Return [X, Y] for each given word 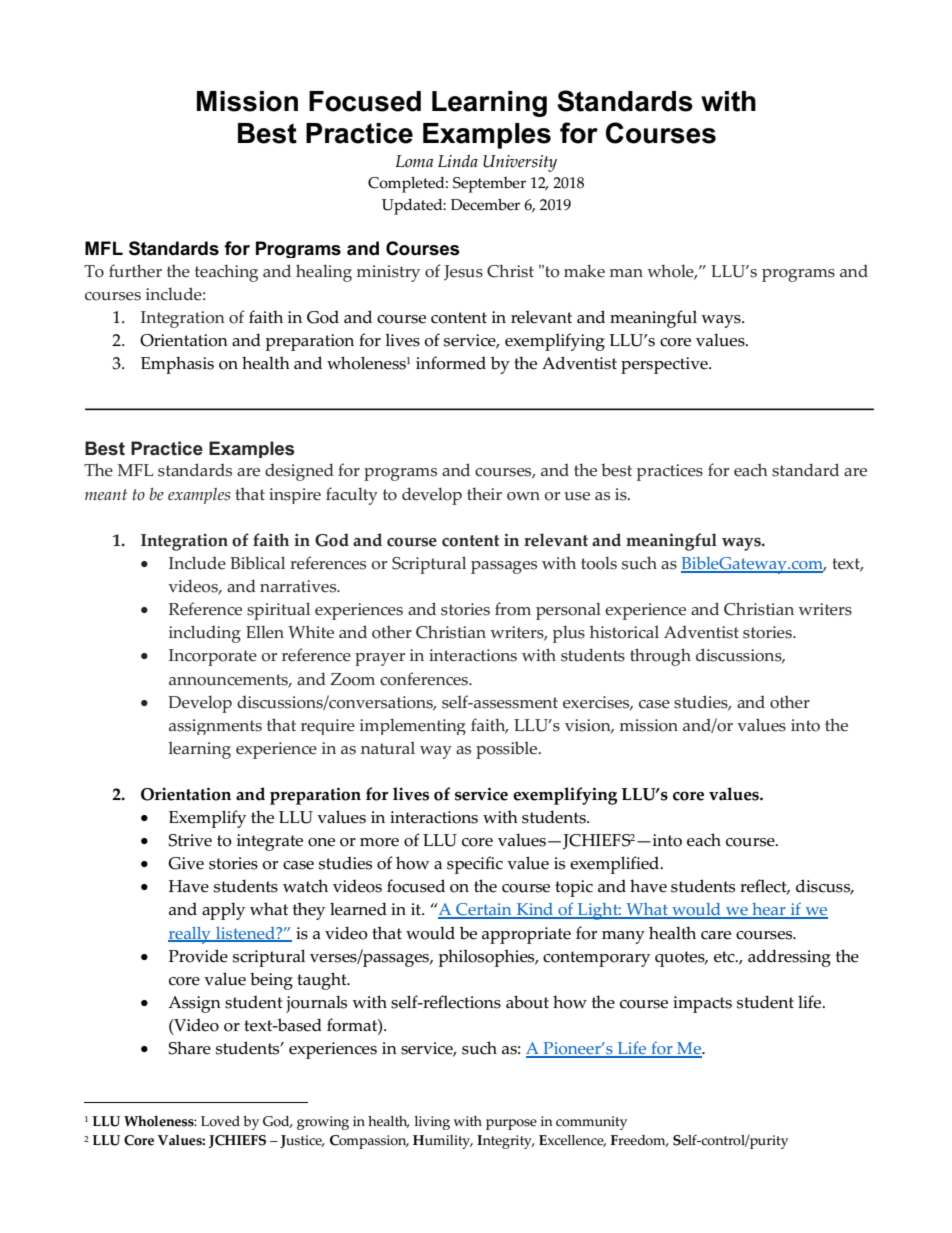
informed [451, 363]
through [660, 657]
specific [475, 865]
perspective [665, 365]
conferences [425, 679]
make [584, 271]
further [135, 271]
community [591, 1123]
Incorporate [213, 657]
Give [186, 863]
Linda [458, 160]
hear [769, 910]
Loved [220, 1121]
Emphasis [177, 365]
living [432, 1123]
